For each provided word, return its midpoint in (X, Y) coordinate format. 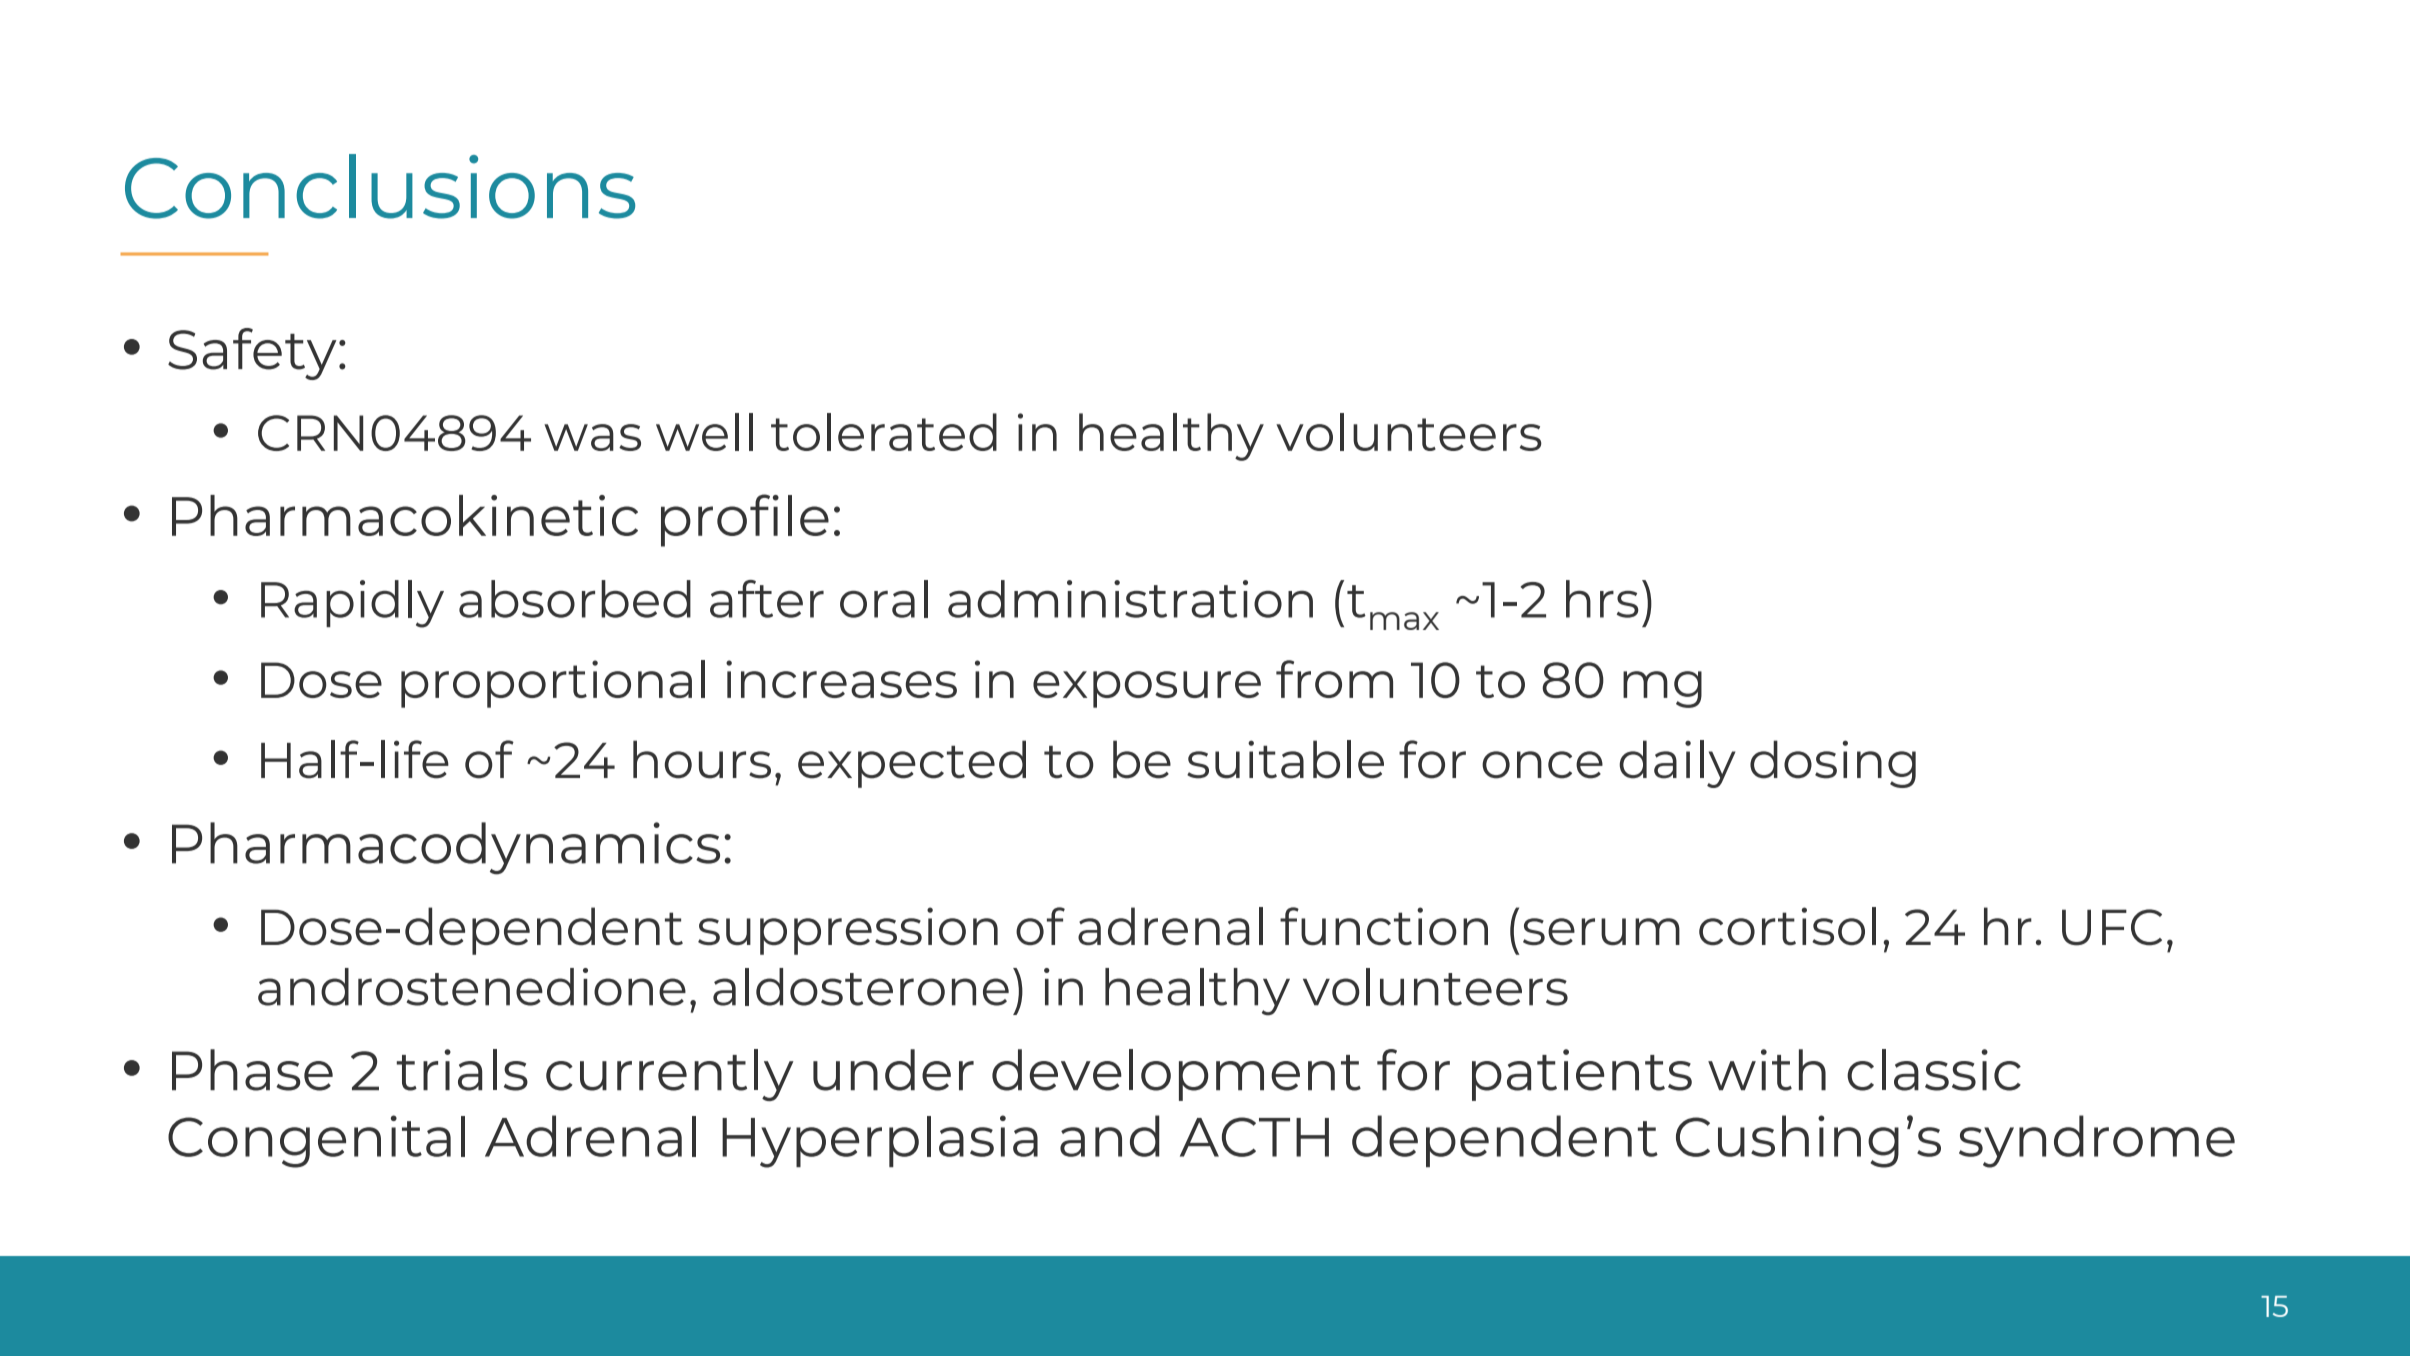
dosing (1833, 764)
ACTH (1254, 1137)
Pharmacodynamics (446, 848)
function (1384, 926)
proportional (553, 684)
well (704, 432)
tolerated (884, 432)
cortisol (1787, 926)
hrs (1602, 599)
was (592, 437)
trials (462, 1070)
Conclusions (380, 186)
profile (745, 520)
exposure (1147, 689)
